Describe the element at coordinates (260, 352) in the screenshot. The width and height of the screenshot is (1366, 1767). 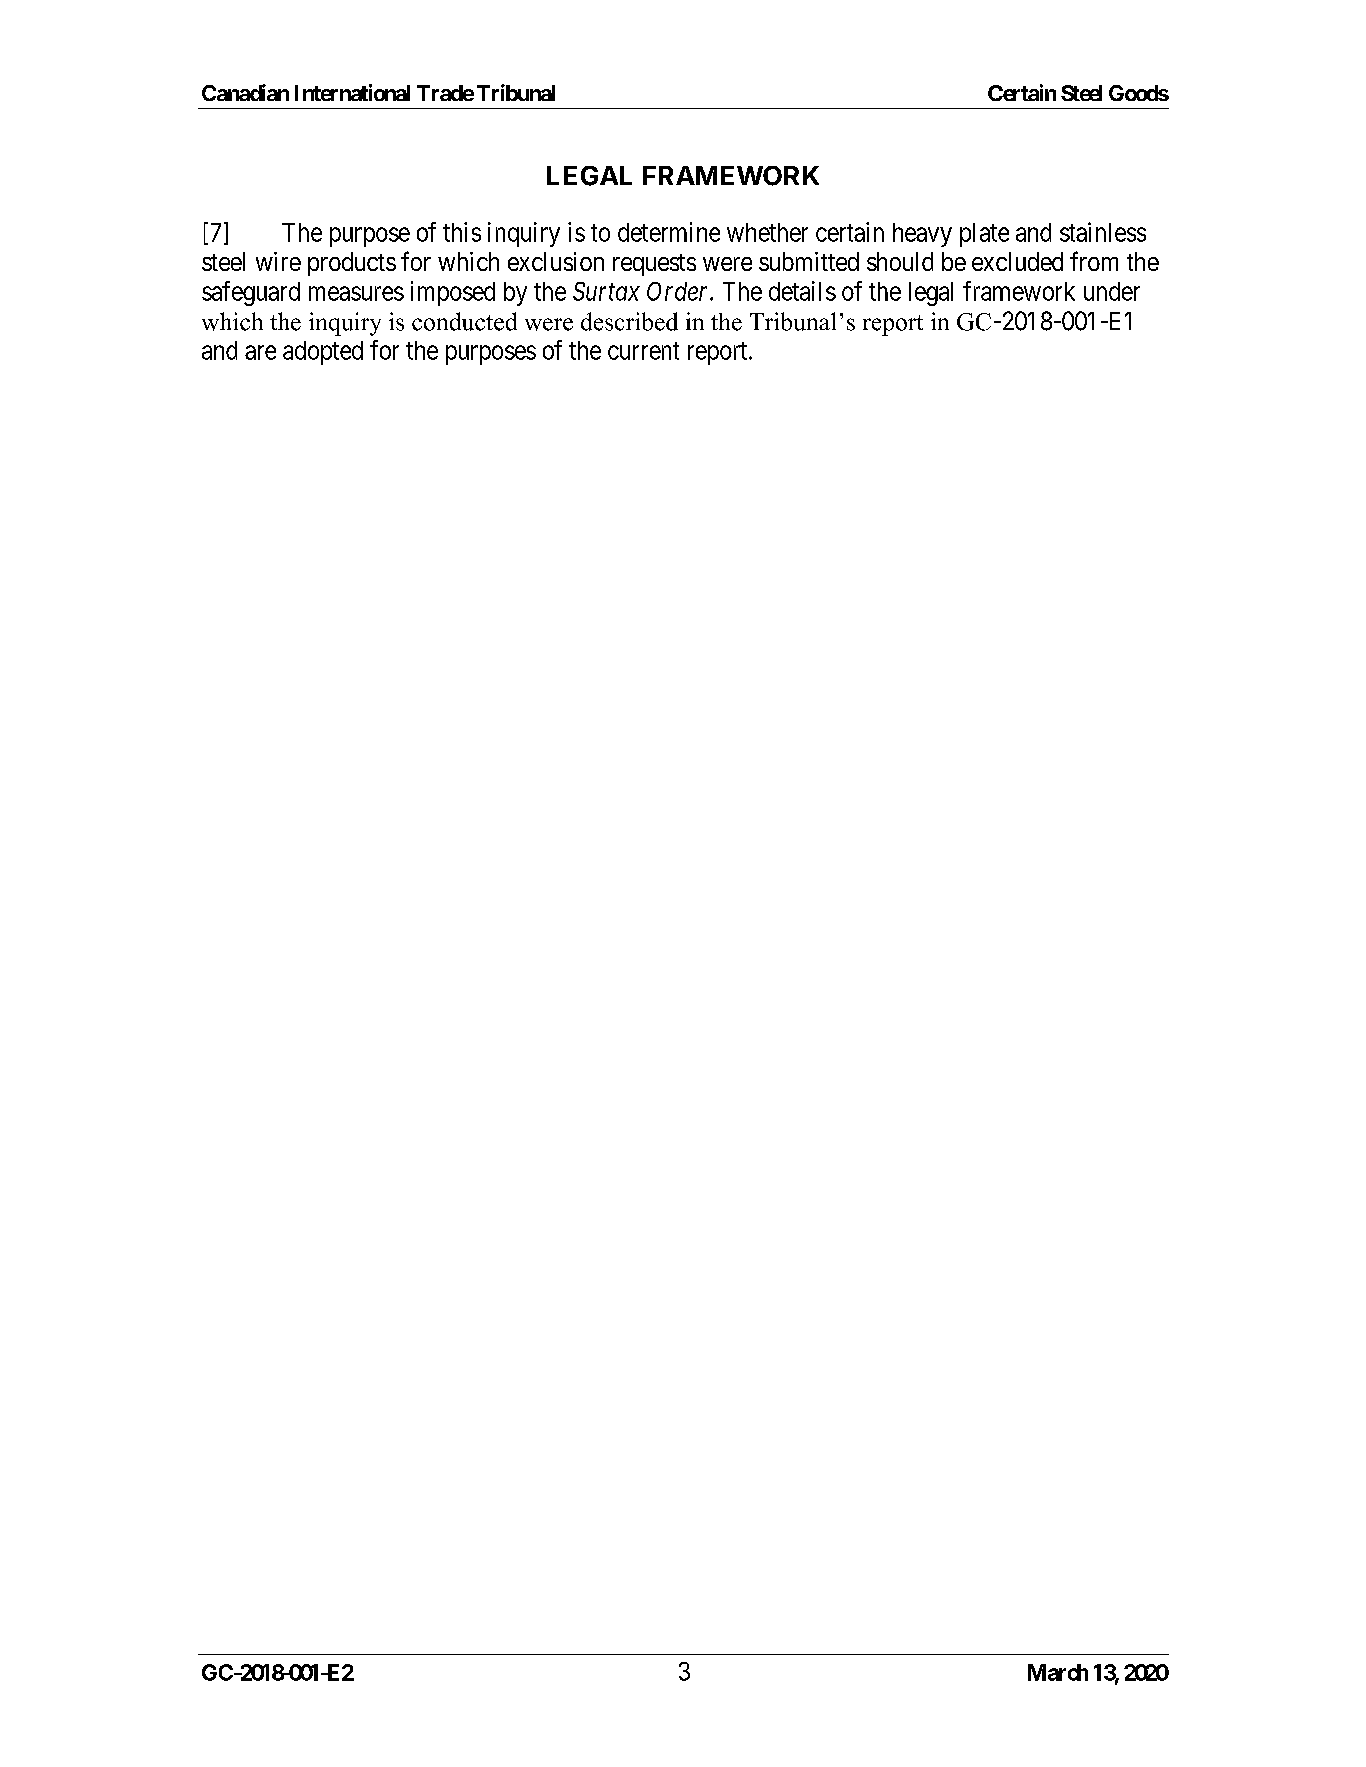
I see `are` at that location.
